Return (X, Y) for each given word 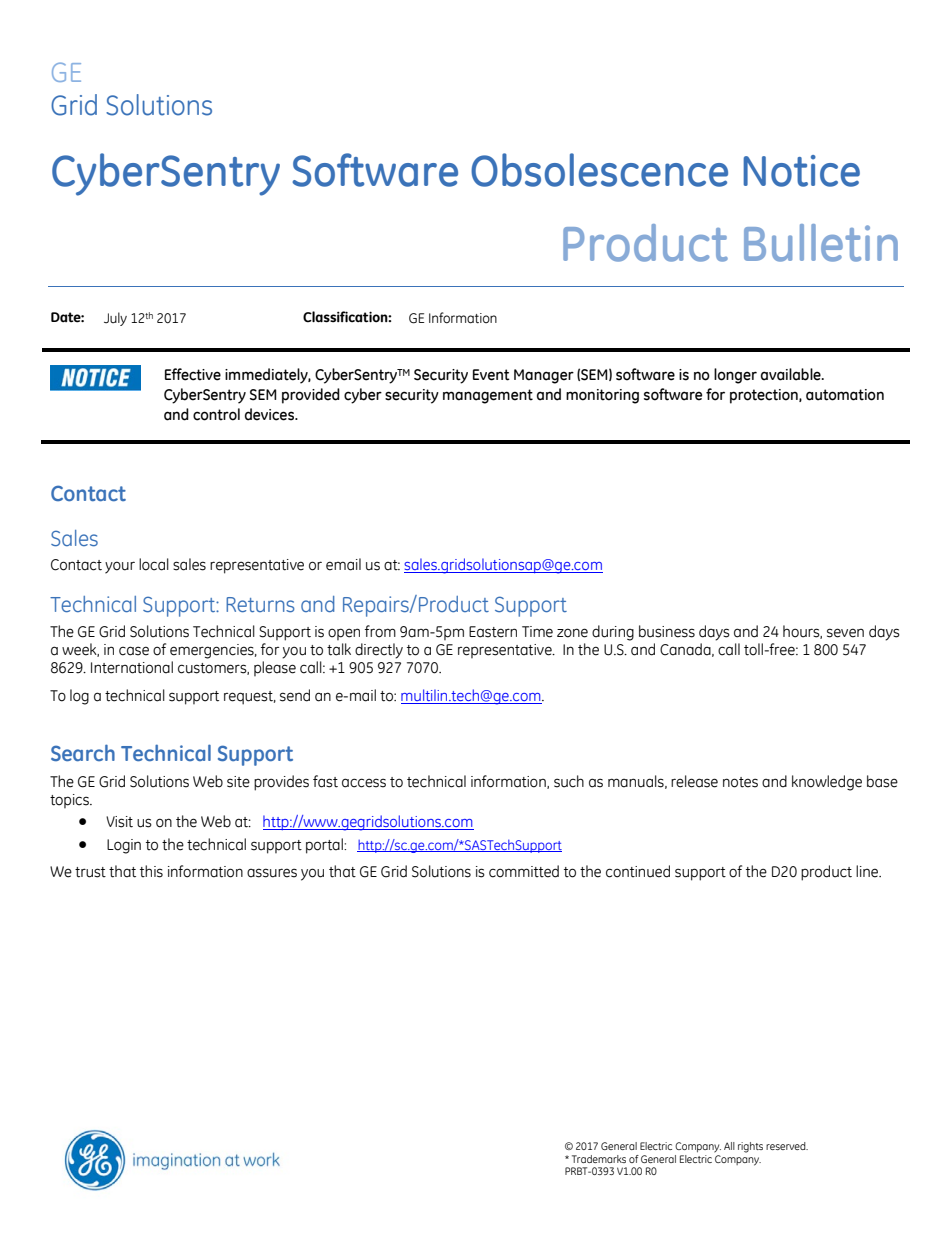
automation (845, 395)
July (115, 319)
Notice (801, 171)
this (151, 871)
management (488, 396)
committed (524, 871)
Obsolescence (599, 170)
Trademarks (599, 1159)
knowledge (827, 783)
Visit (119, 822)
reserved (787, 1146)
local (154, 564)
